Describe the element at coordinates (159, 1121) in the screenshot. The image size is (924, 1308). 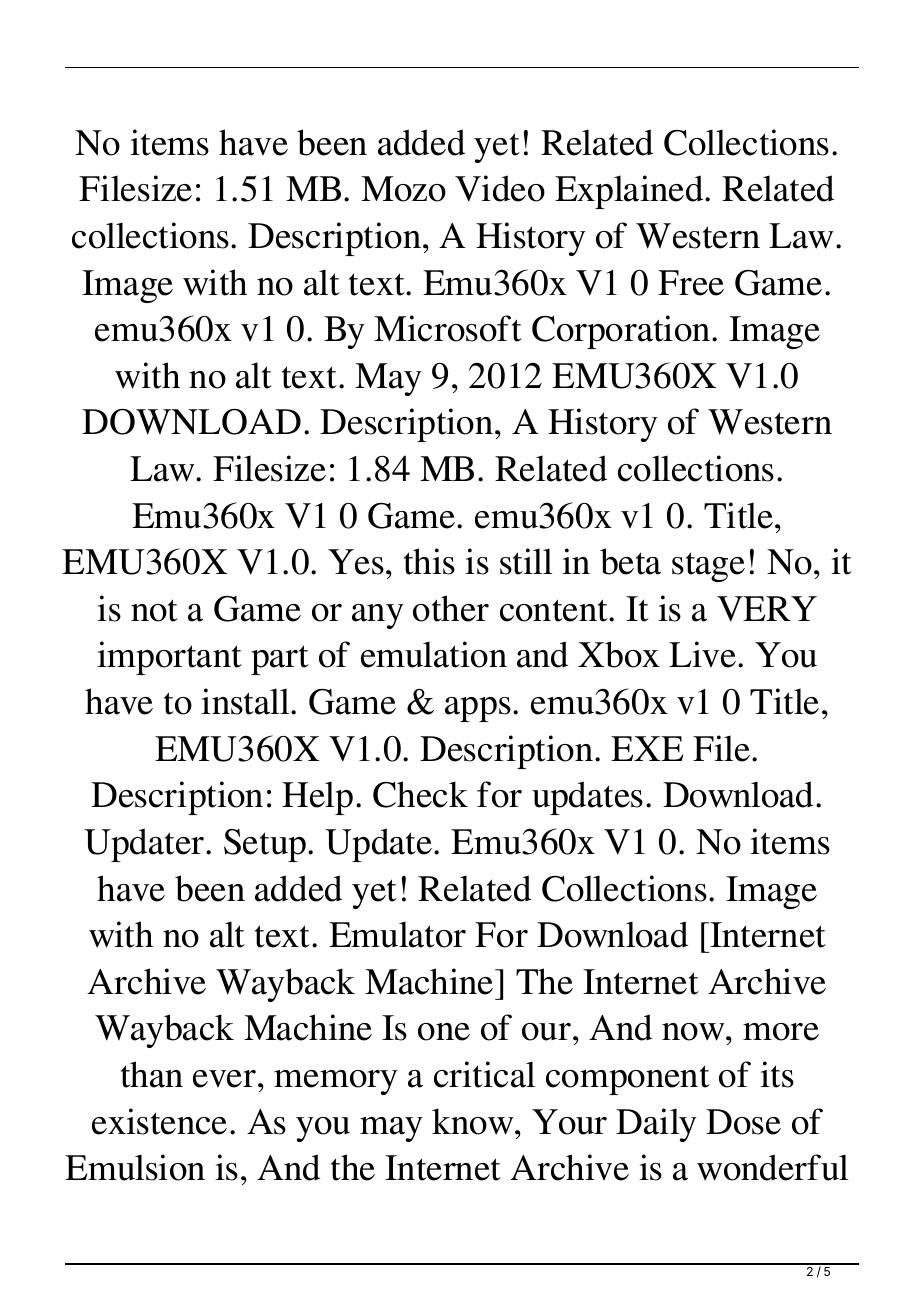
I see `existence` at that location.
